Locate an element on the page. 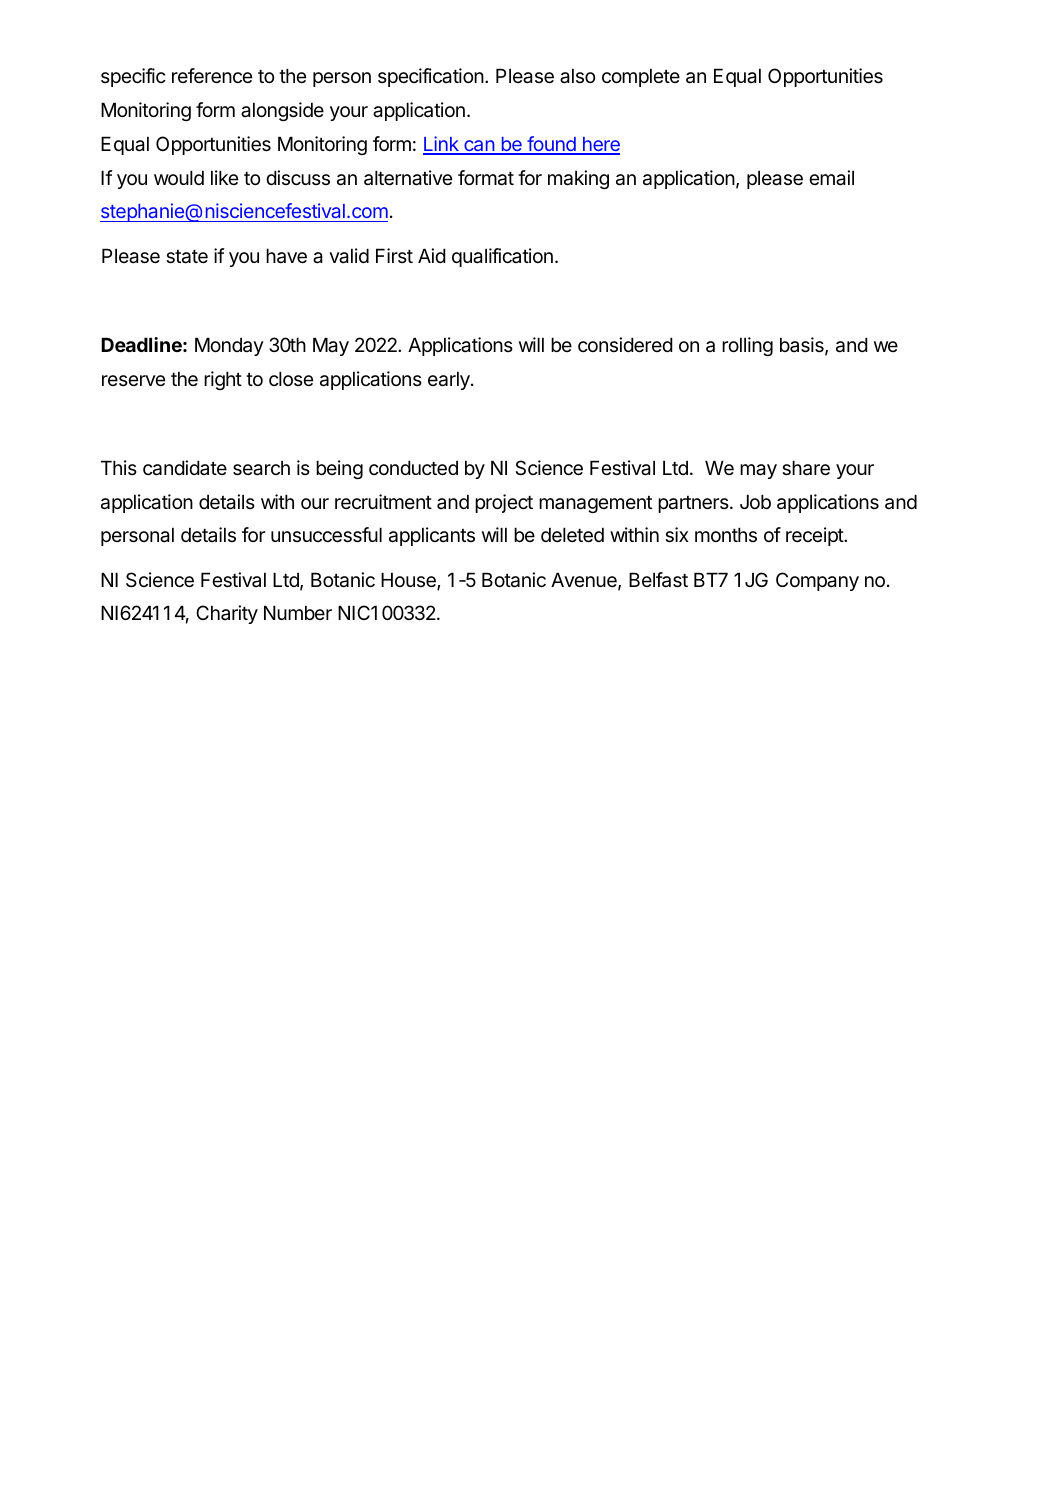  complete is located at coordinates (641, 77).
